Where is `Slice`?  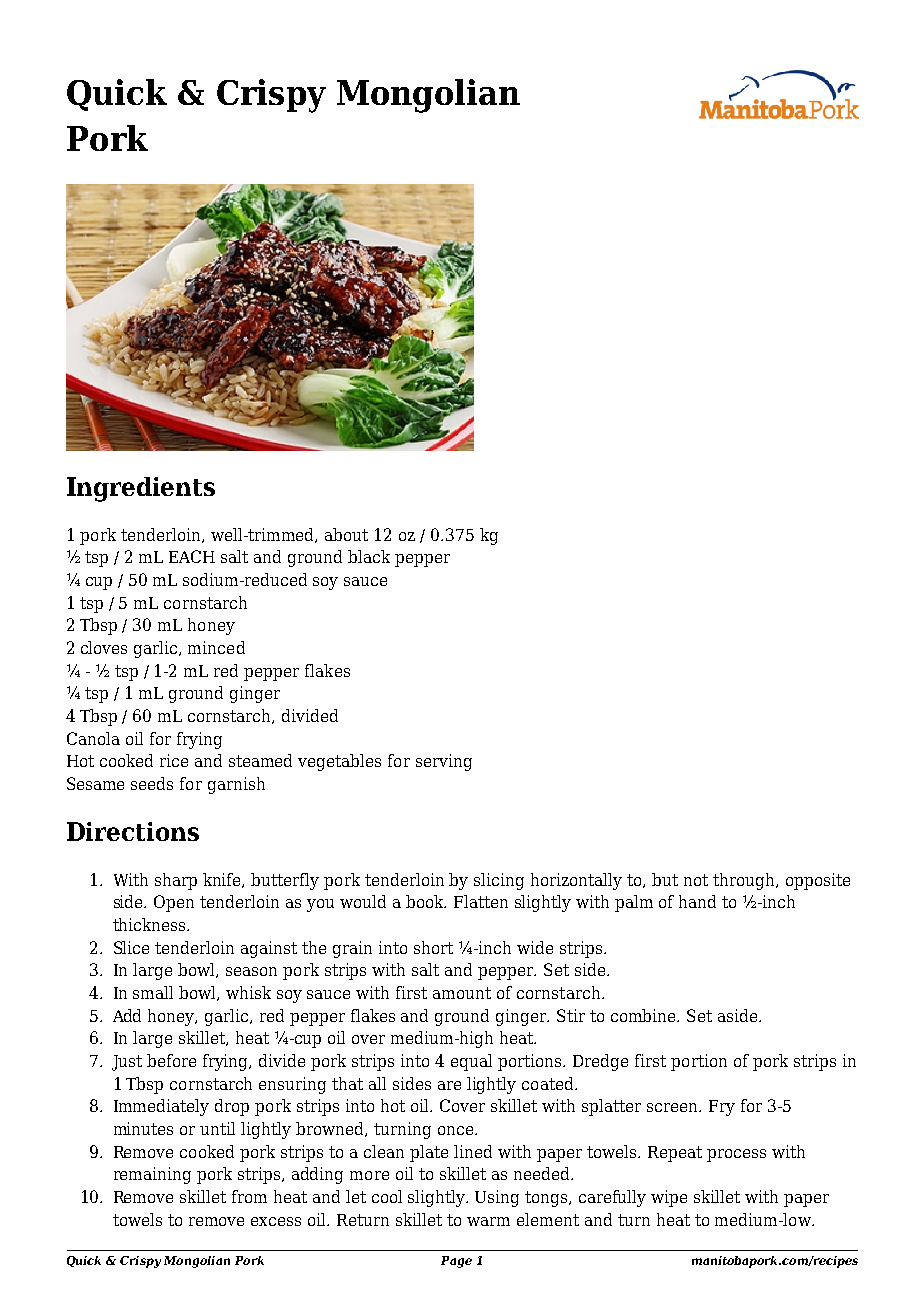 Slice is located at coordinates (131, 947).
